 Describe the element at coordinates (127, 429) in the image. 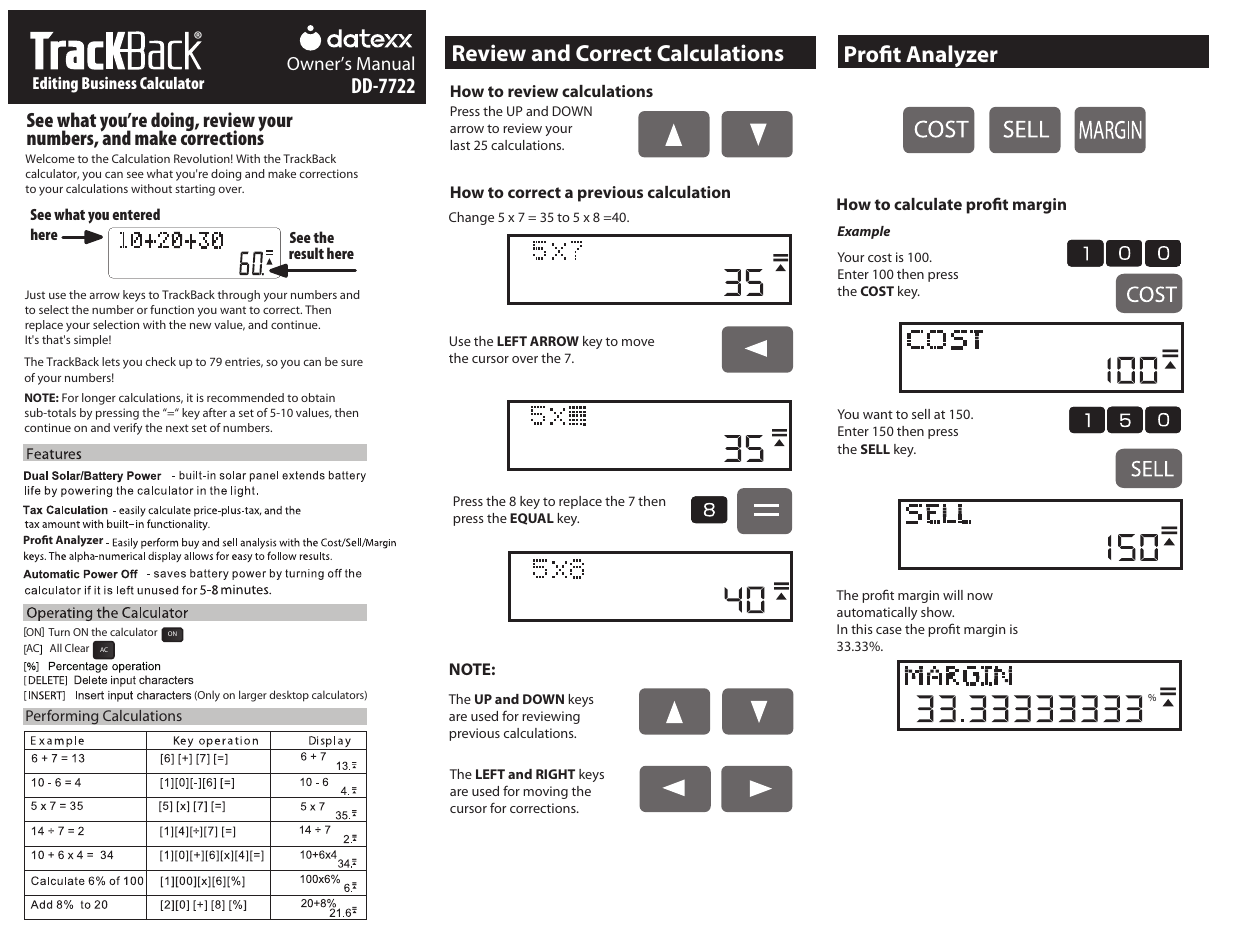

I see `verify` at that location.
